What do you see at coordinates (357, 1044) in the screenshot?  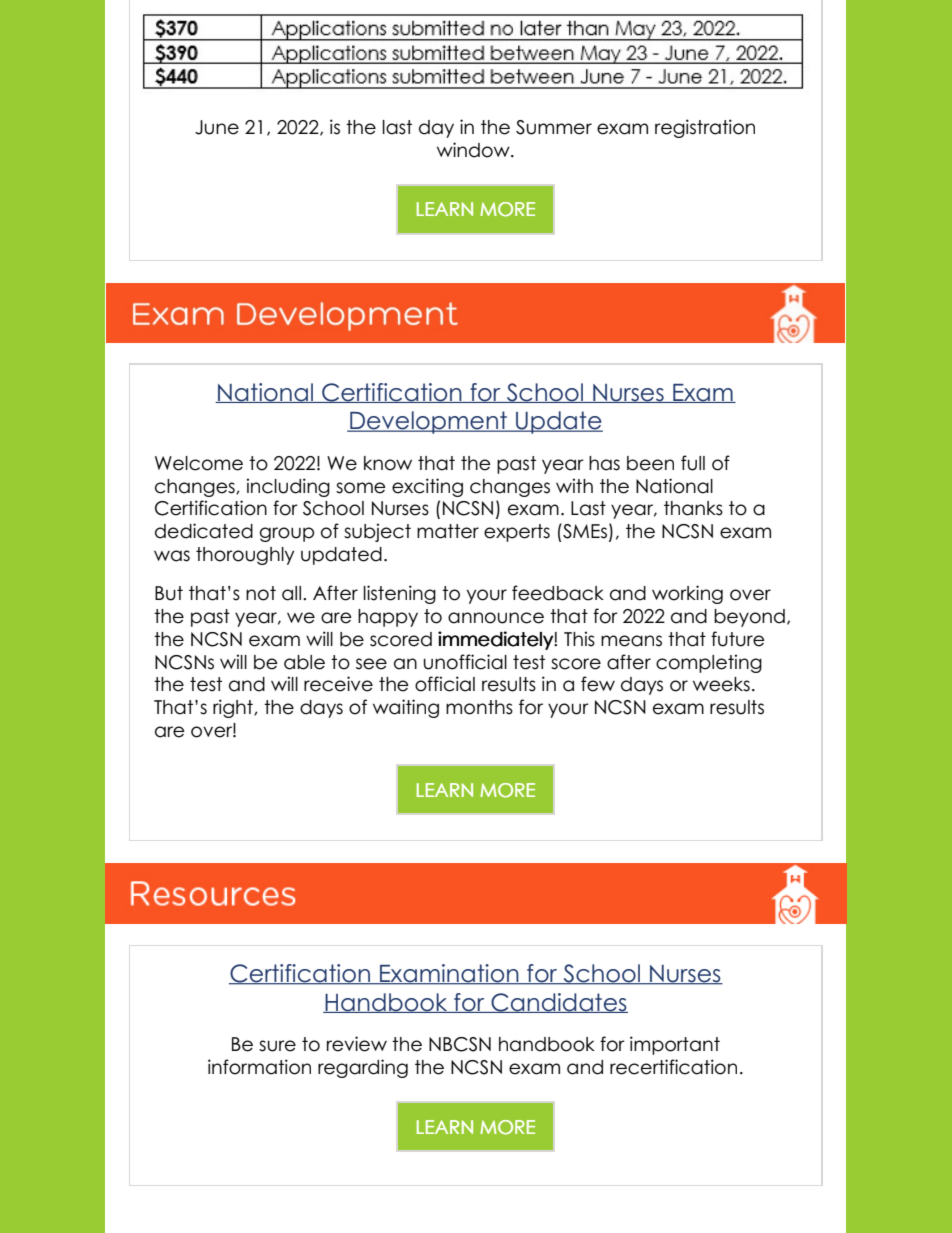 I see `review` at bounding box center [357, 1044].
